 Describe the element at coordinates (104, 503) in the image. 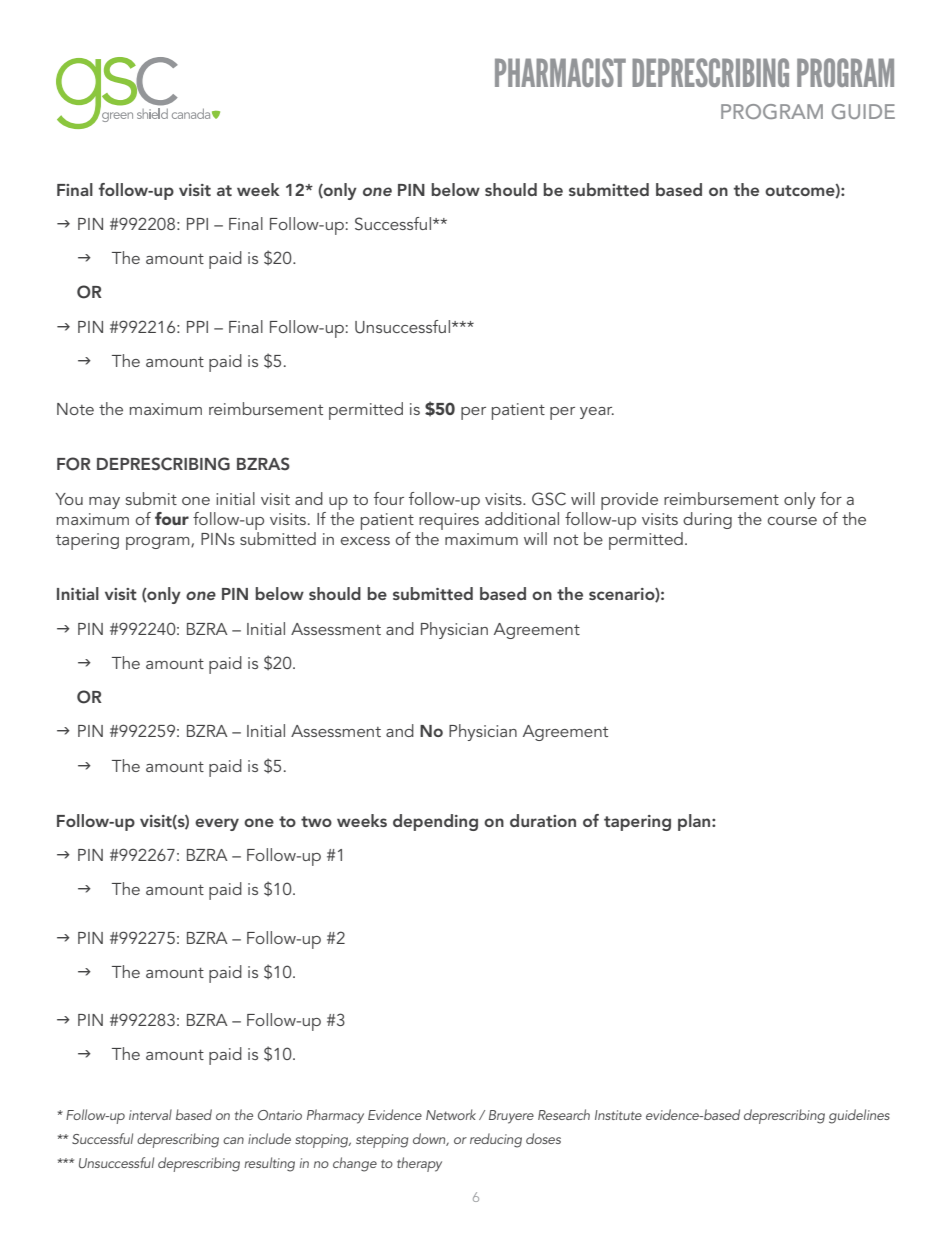

I see `may` at that location.
